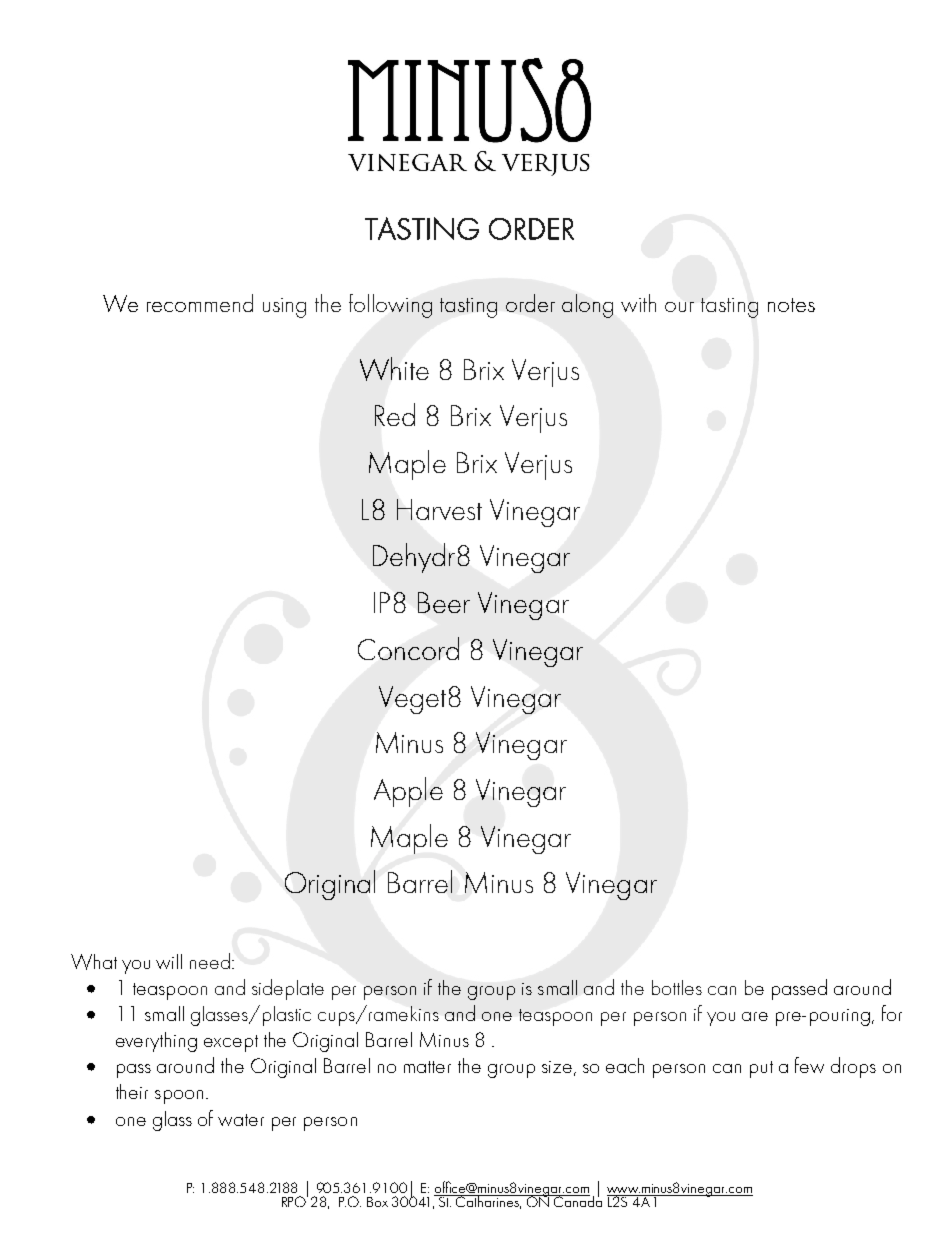 Image resolution: width=952 pixels, height=1233 pixels. Describe the element at coordinates (444, 602) in the image. I see `Beer` at that location.
